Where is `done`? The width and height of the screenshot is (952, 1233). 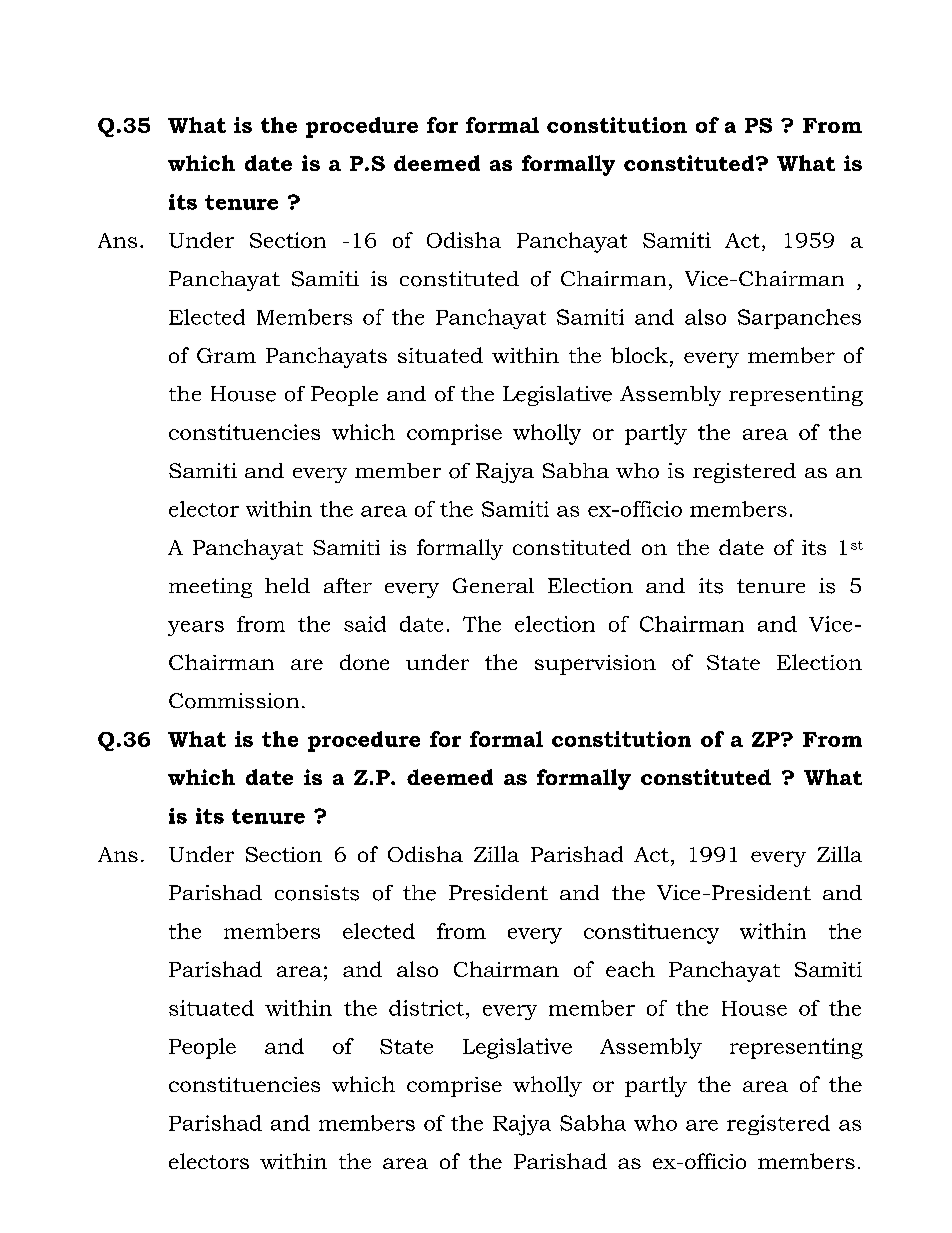
done is located at coordinates (364, 662).
